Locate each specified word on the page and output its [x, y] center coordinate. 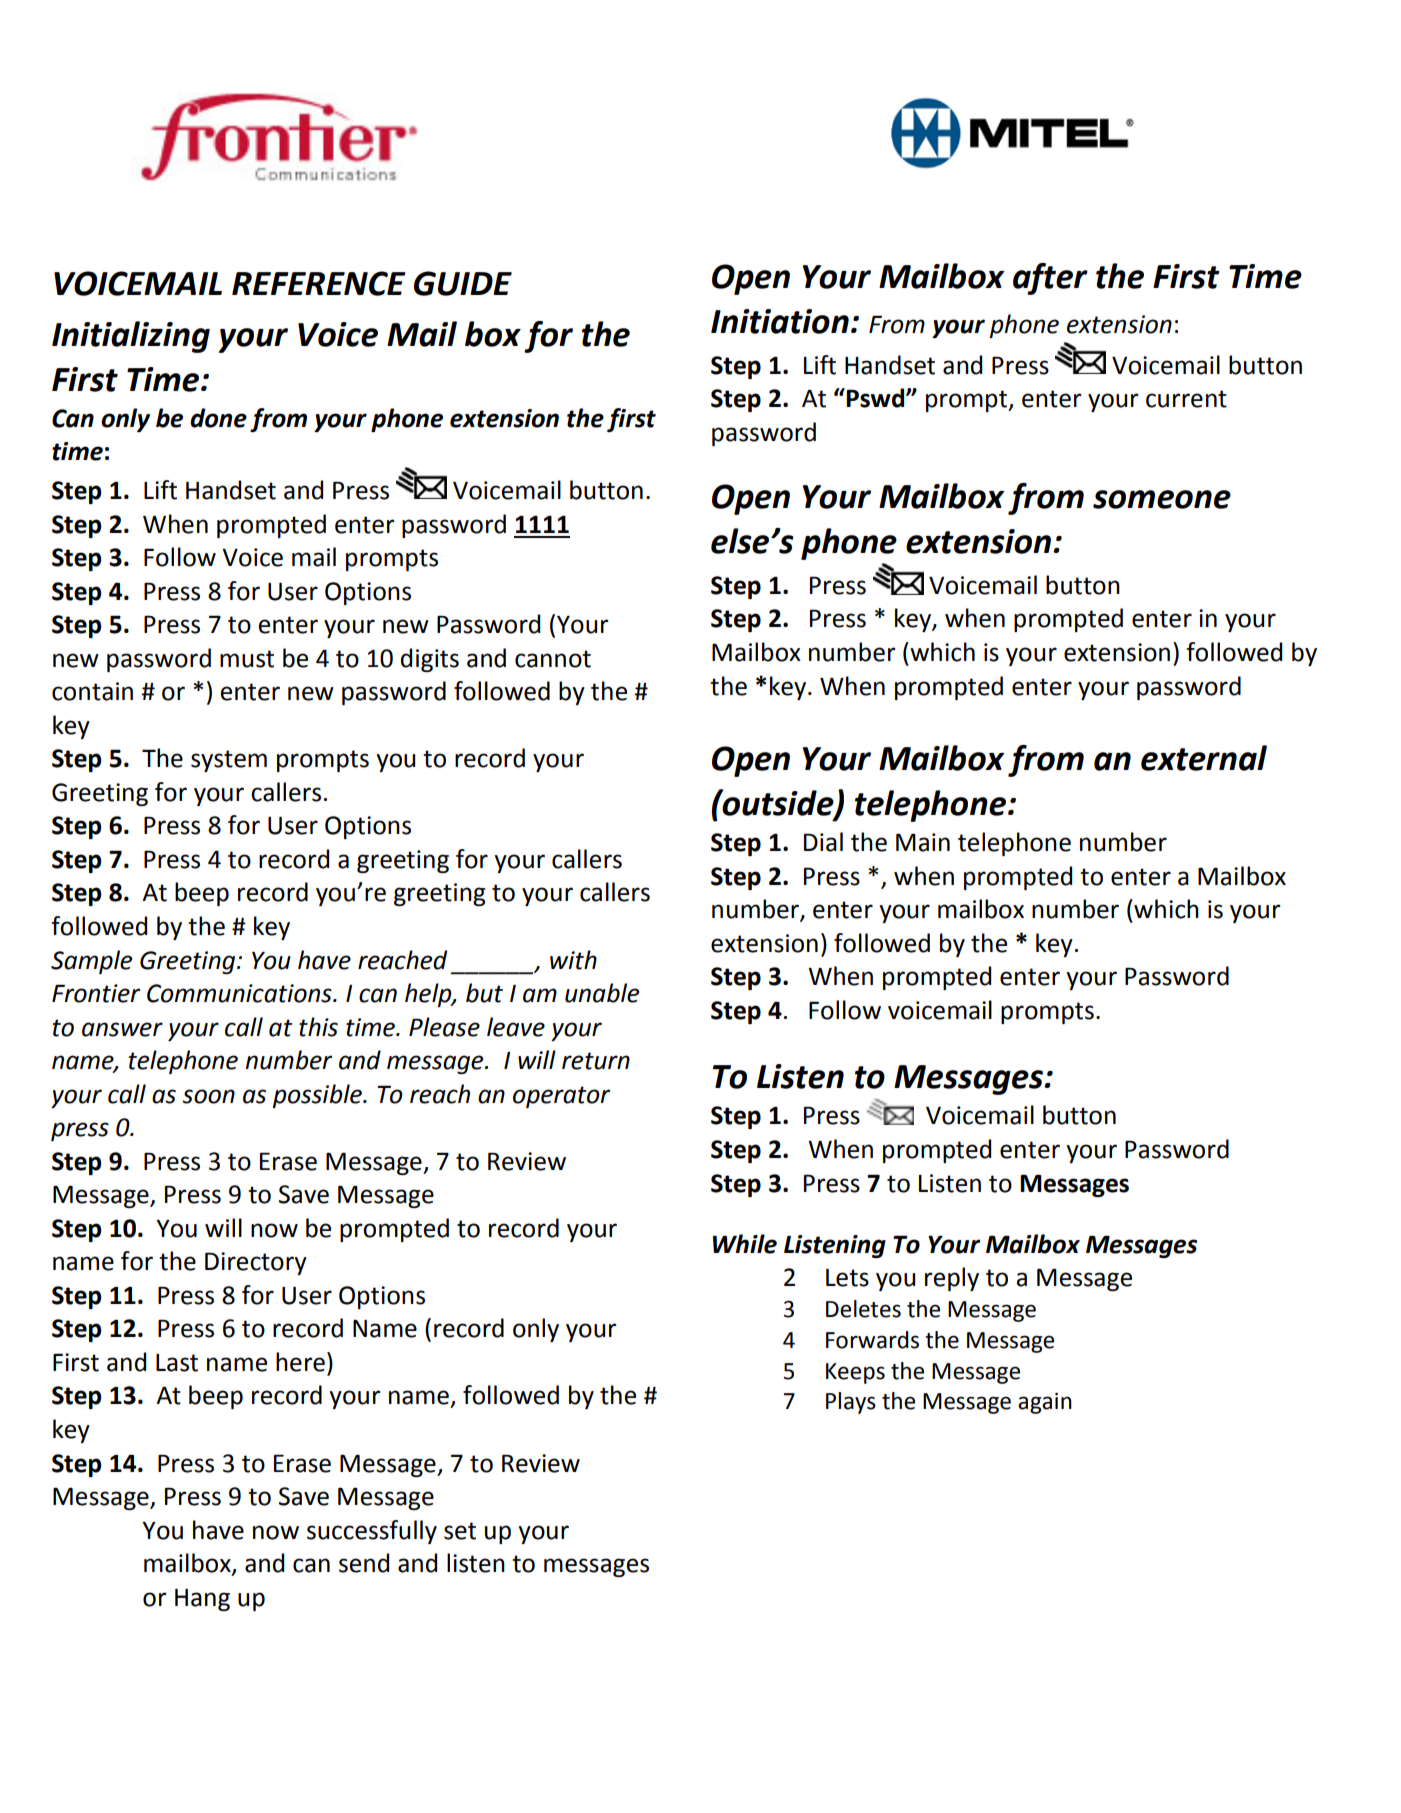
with [573, 960]
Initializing [131, 337]
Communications [240, 993]
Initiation [780, 321]
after [1050, 279]
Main [923, 842]
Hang [202, 1600]
